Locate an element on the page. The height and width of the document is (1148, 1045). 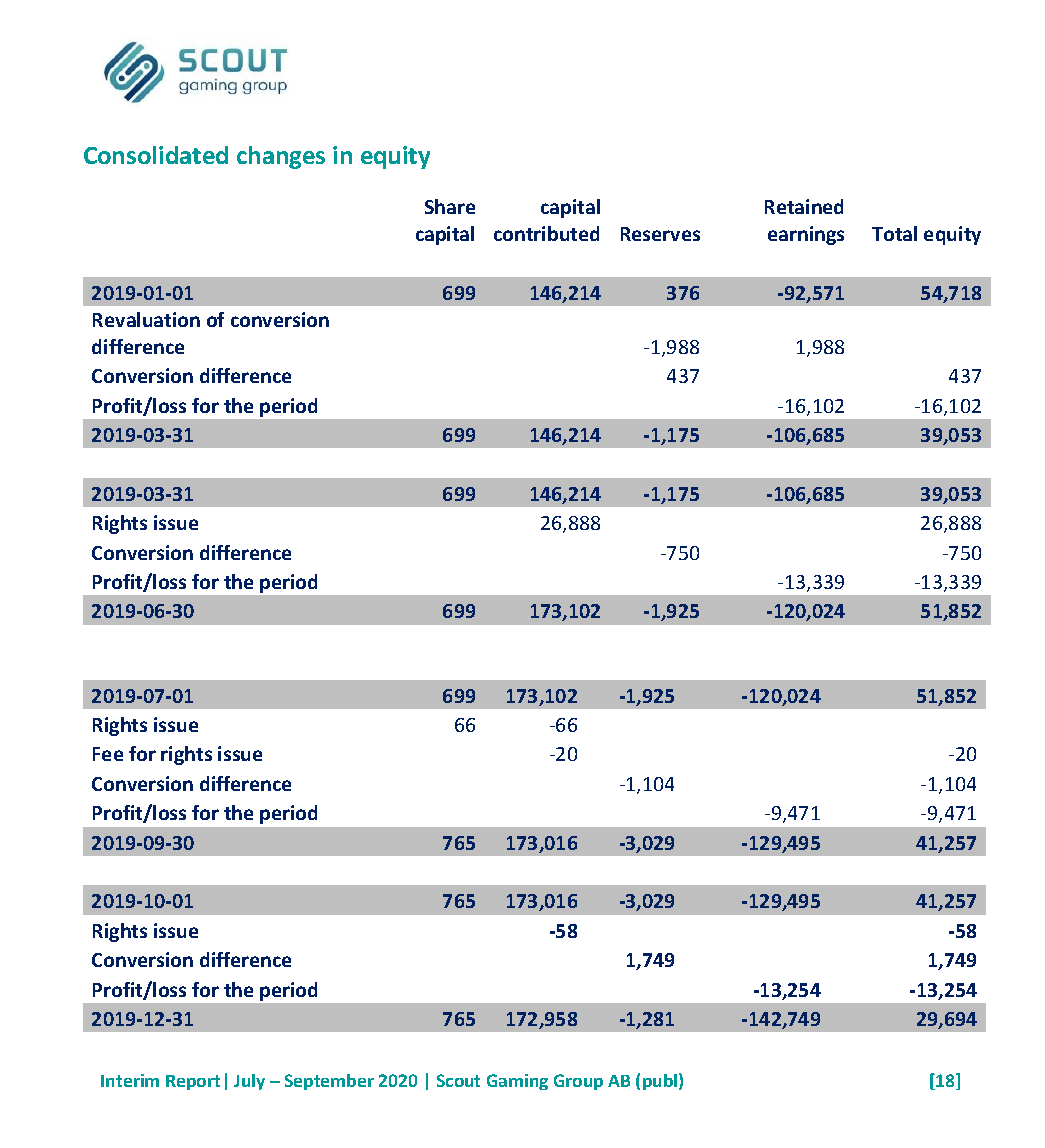
Retained is located at coordinates (804, 206).
